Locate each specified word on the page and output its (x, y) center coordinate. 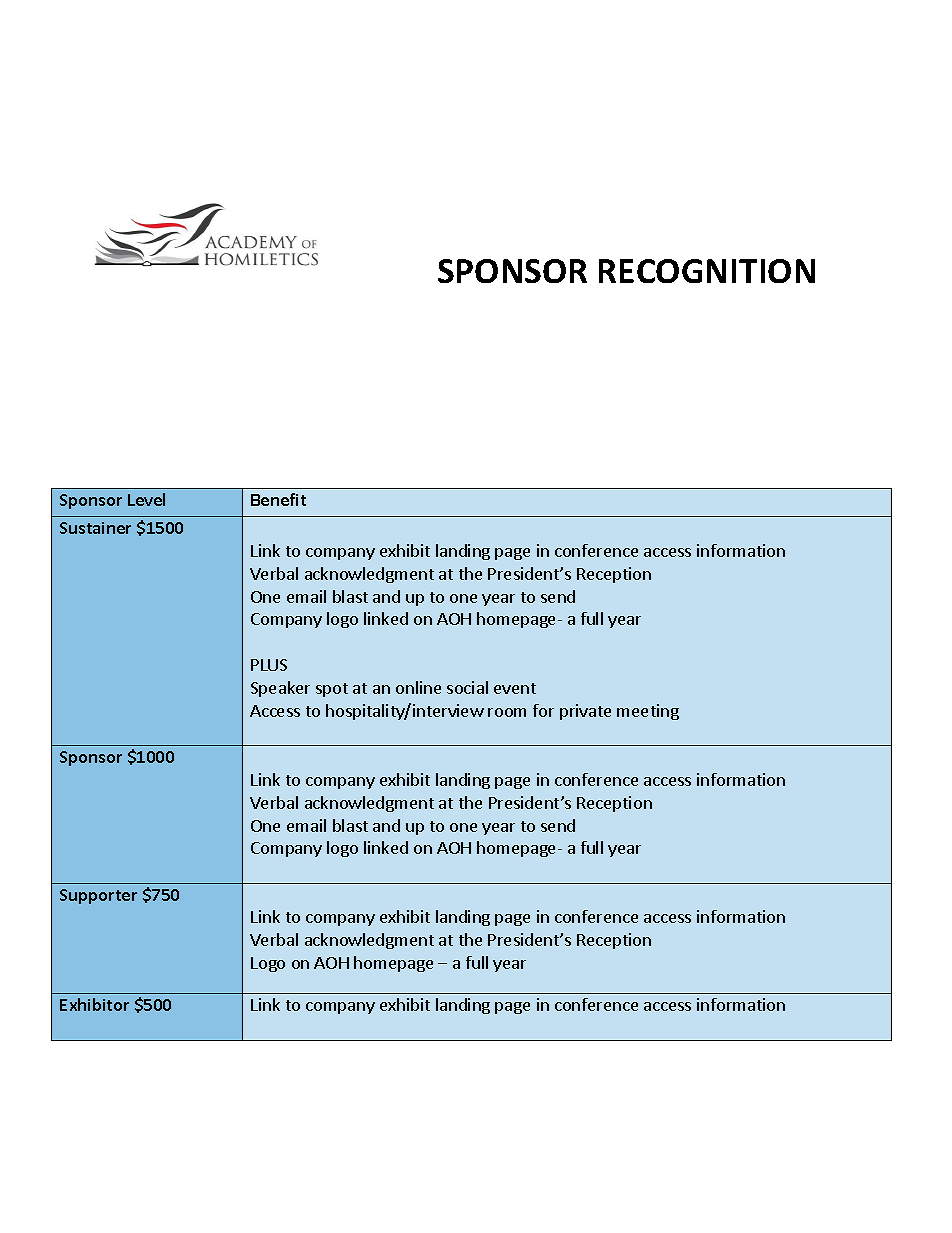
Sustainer (95, 528)
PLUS (269, 665)
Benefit (278, 499)
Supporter (98, 896)
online (418, 687)
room (507, 712)
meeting (648, 712)
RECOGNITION (707, 271)
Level (146, 499)
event (515, 688)
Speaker (280, 689)
